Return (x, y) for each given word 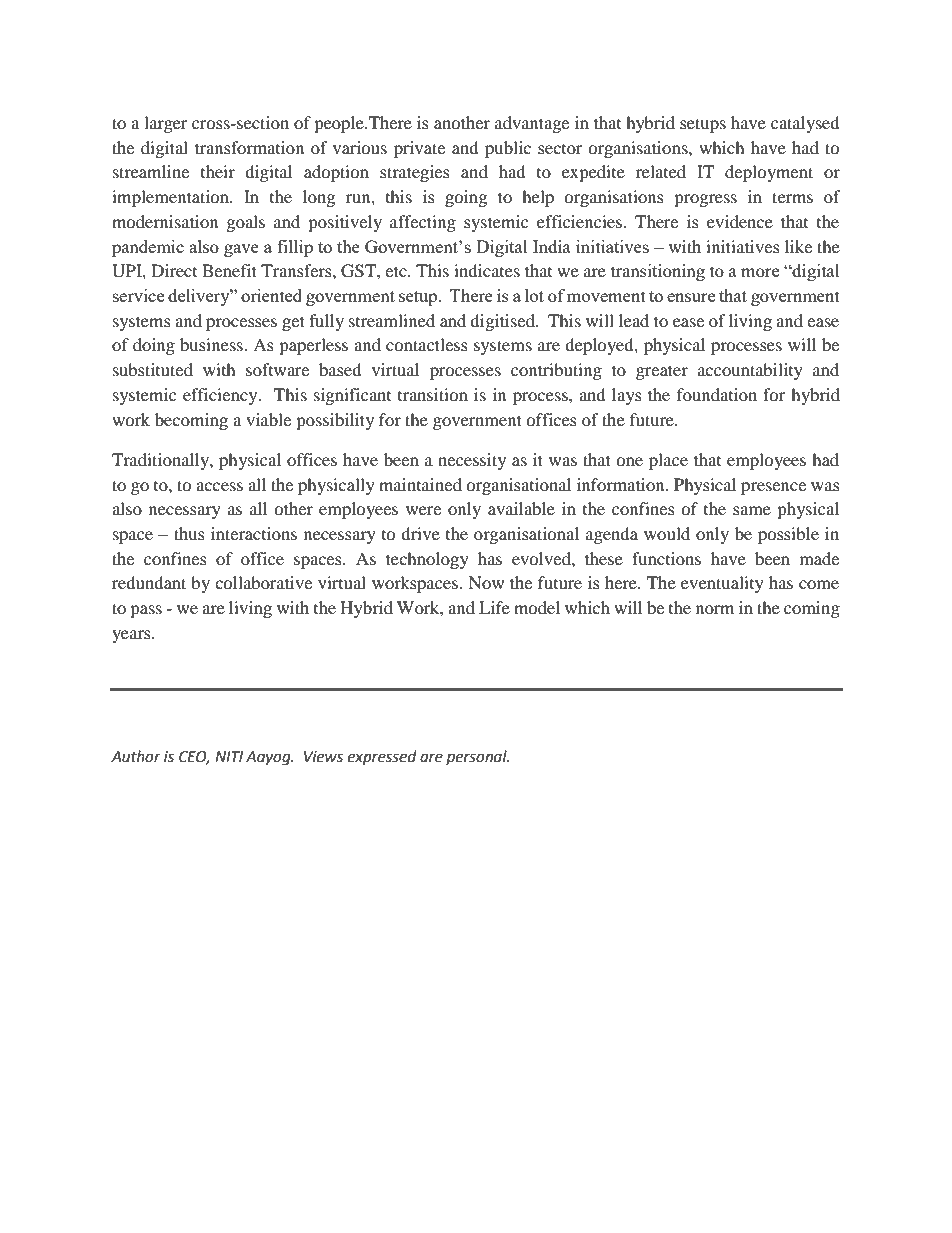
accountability (750, 371)
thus (189, 533)
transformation (249, 147)
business (212, 344)
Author (136, 756)
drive (420, 533)
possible (788, 535)
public (508, 149)
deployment (769, 173)
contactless (427, 344)
